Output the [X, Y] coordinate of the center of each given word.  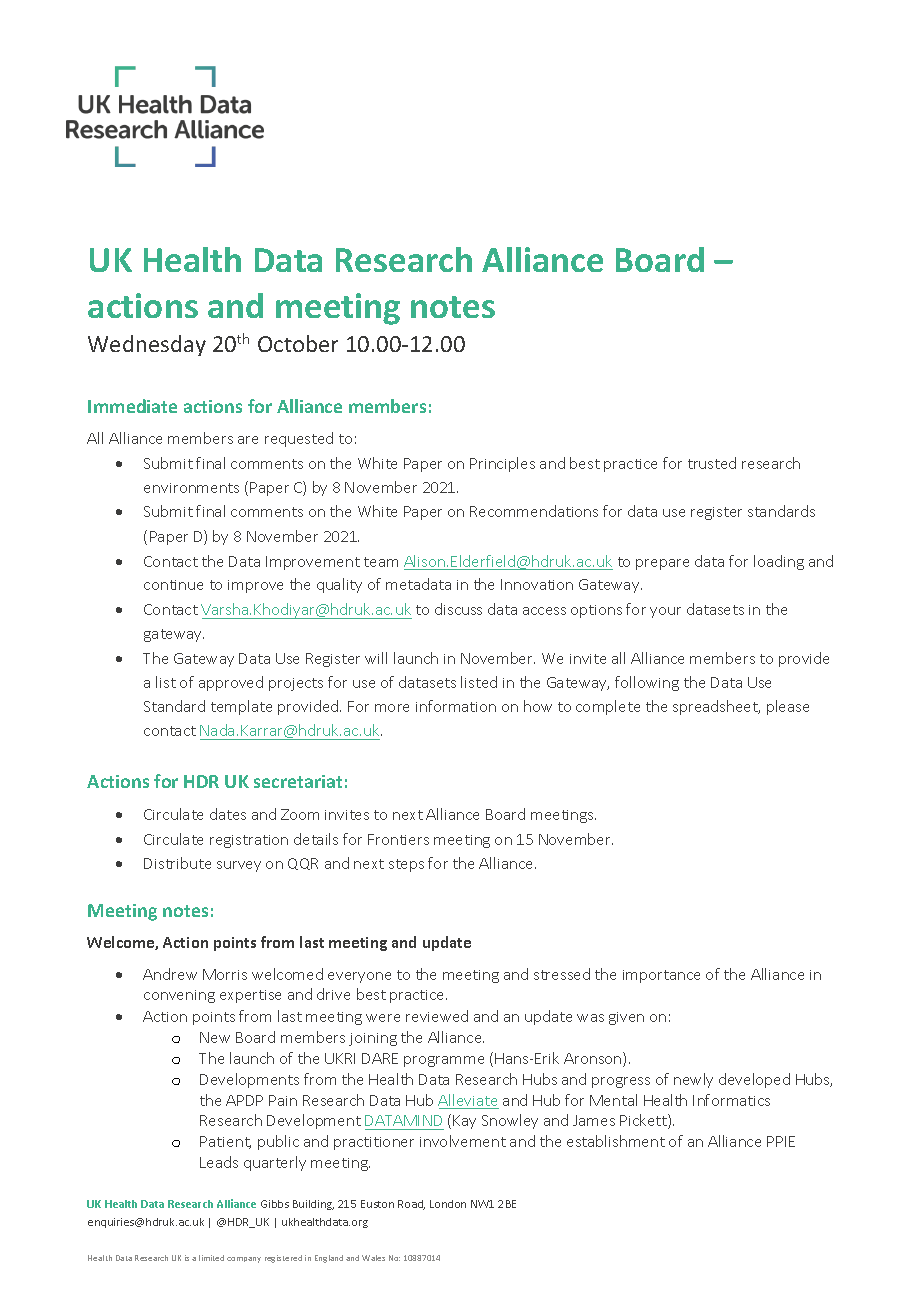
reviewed [437, 1016]
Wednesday [147, 345]
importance [661, 976]
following [647, 683]
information [456, 706]
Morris [225, 974]
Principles [502, 464]
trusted [712, 463]
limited [211, 1258]
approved [231, 683]
